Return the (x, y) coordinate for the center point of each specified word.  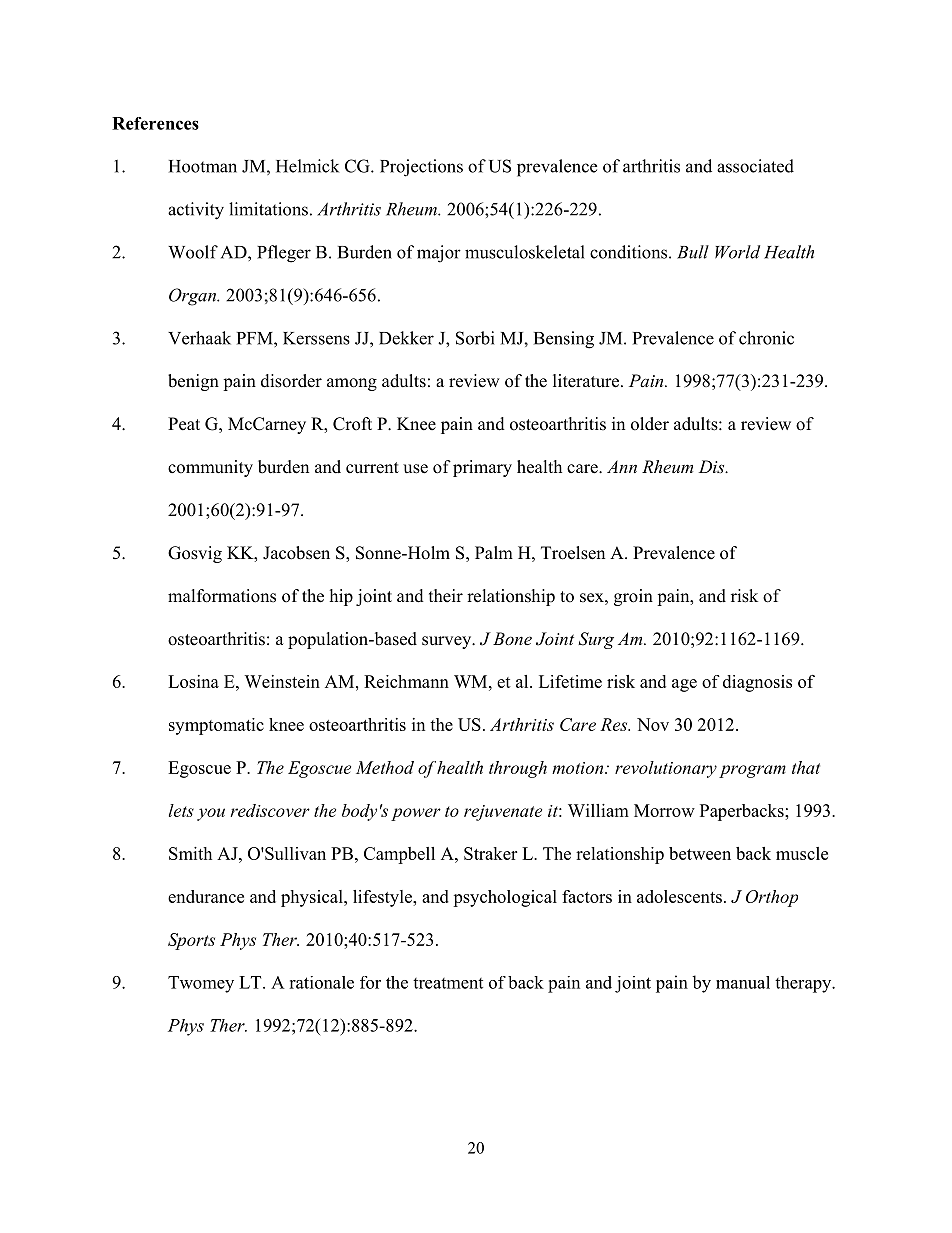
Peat (184, 424)
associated (755, 166)
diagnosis (757, 683)
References (155, 123)
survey (448, 642)
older (650, 424)
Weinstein (282, 681)
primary (482, 468)
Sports (191, 941)
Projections (421, 168)
